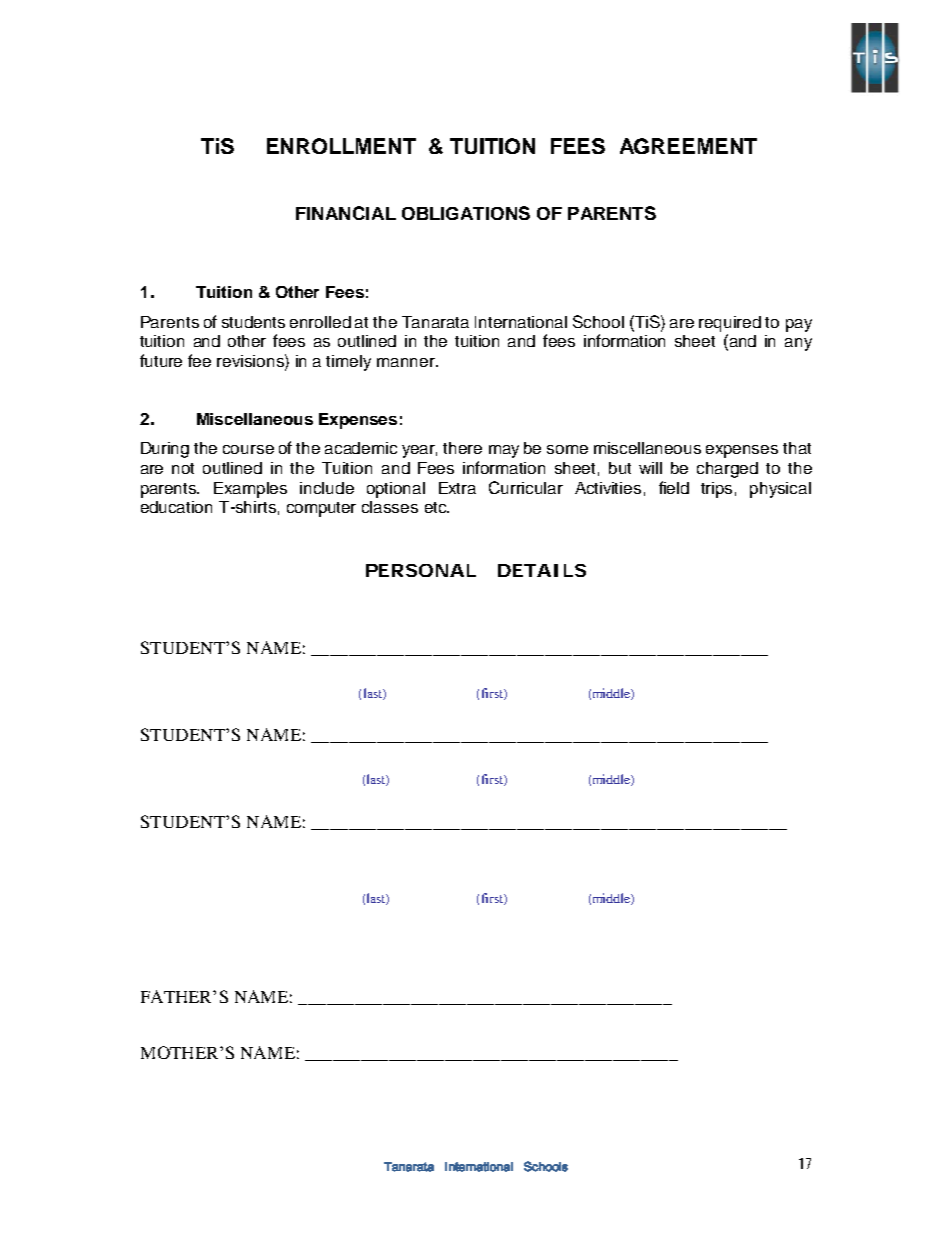 This screenshot has width=952, height=1233. I want to click on Examples, so click(250, 490).
